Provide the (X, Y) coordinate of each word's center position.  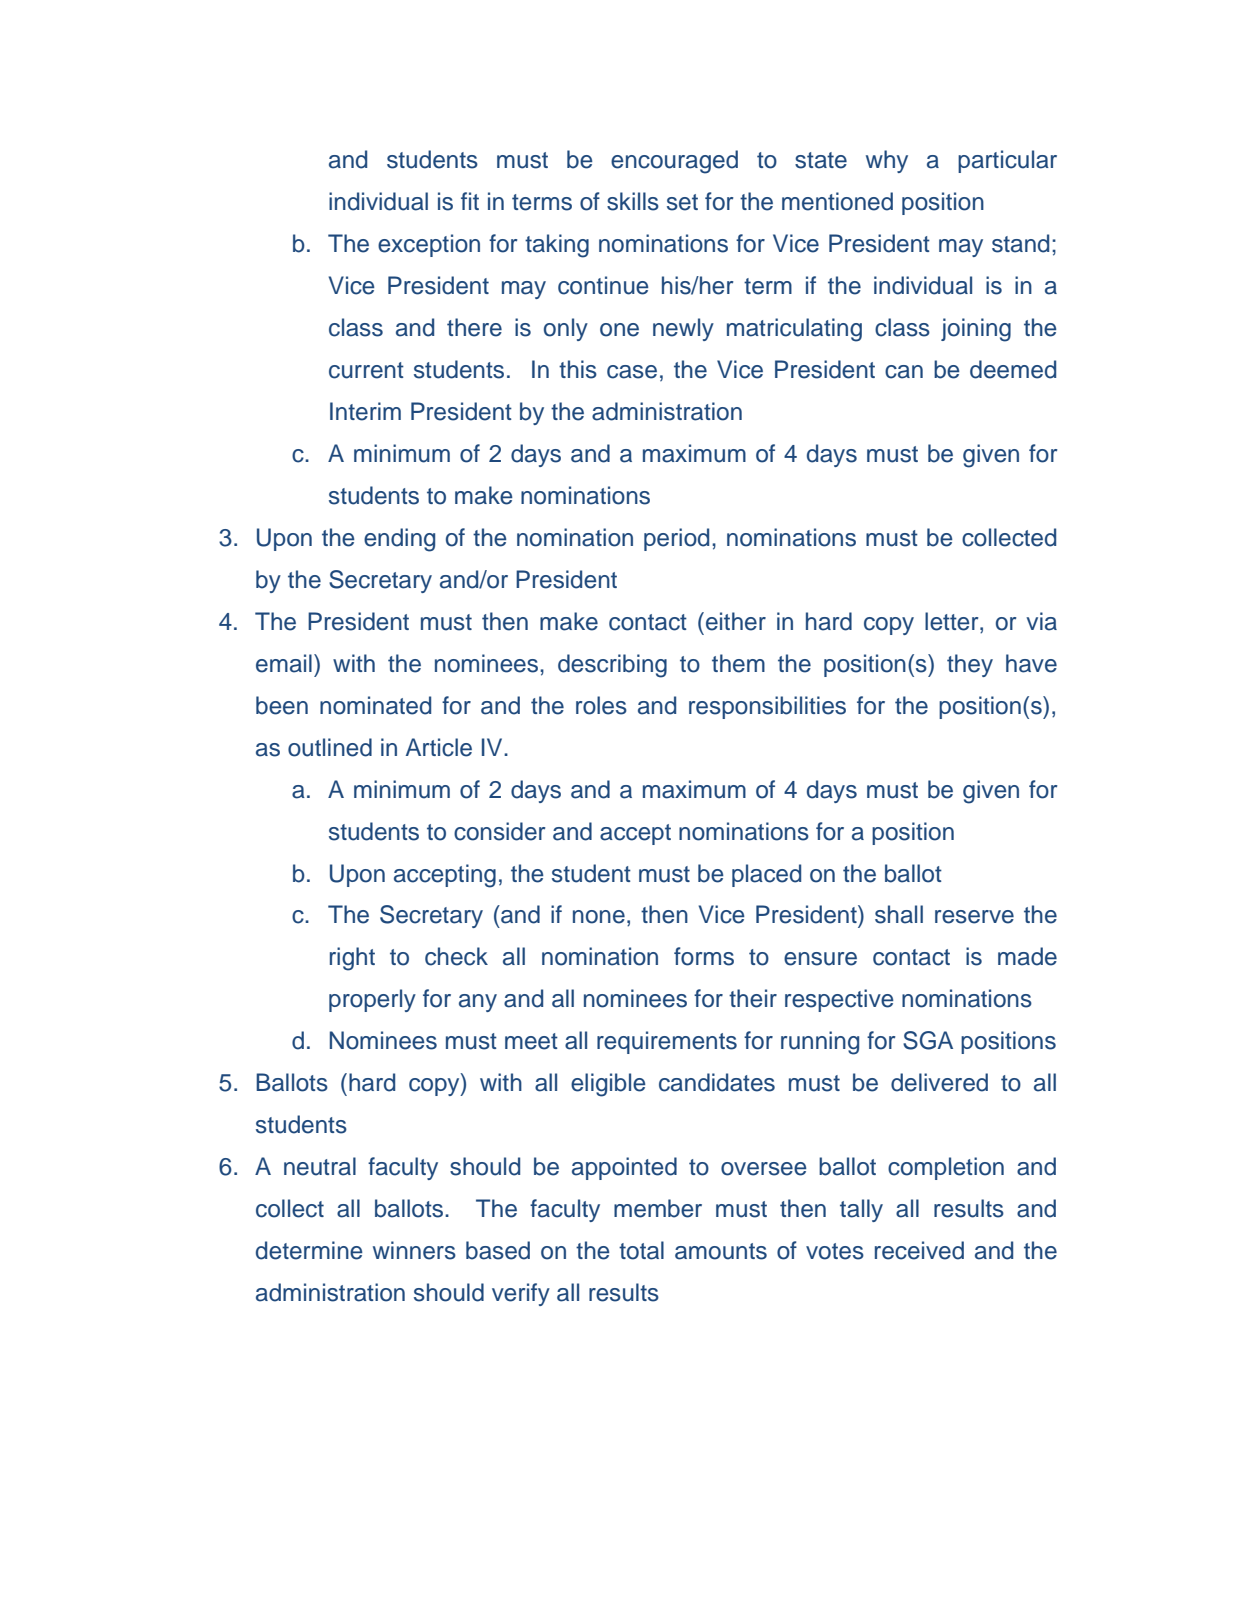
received (919, 1250)
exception (429, 245)
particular (1007, 161)
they (970, 665)
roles (601, 705)
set (682, 202)
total (641, 1250)
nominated (375, 705)
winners (414, 1250)
